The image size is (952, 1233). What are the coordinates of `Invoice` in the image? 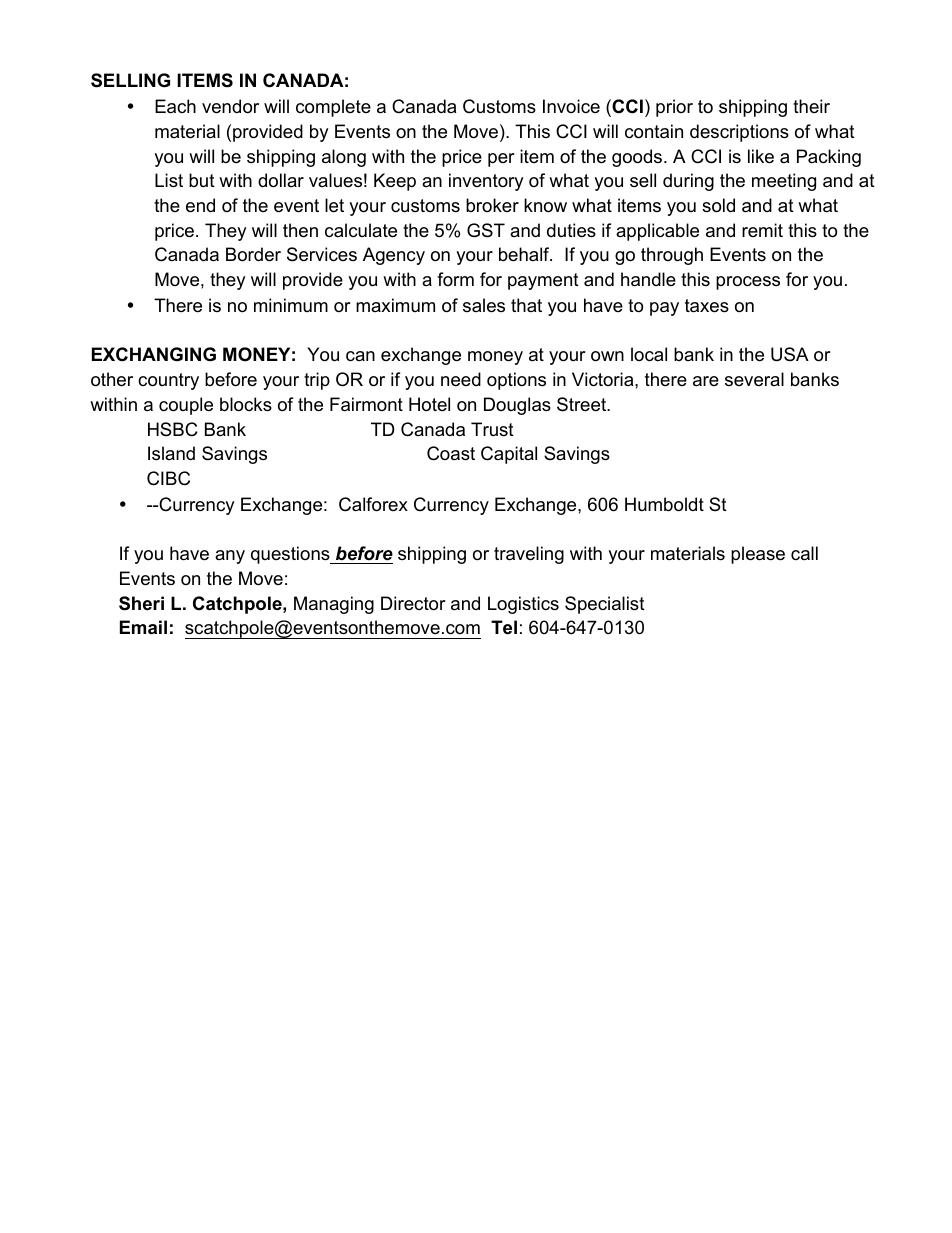 It's located at (571, 106).
